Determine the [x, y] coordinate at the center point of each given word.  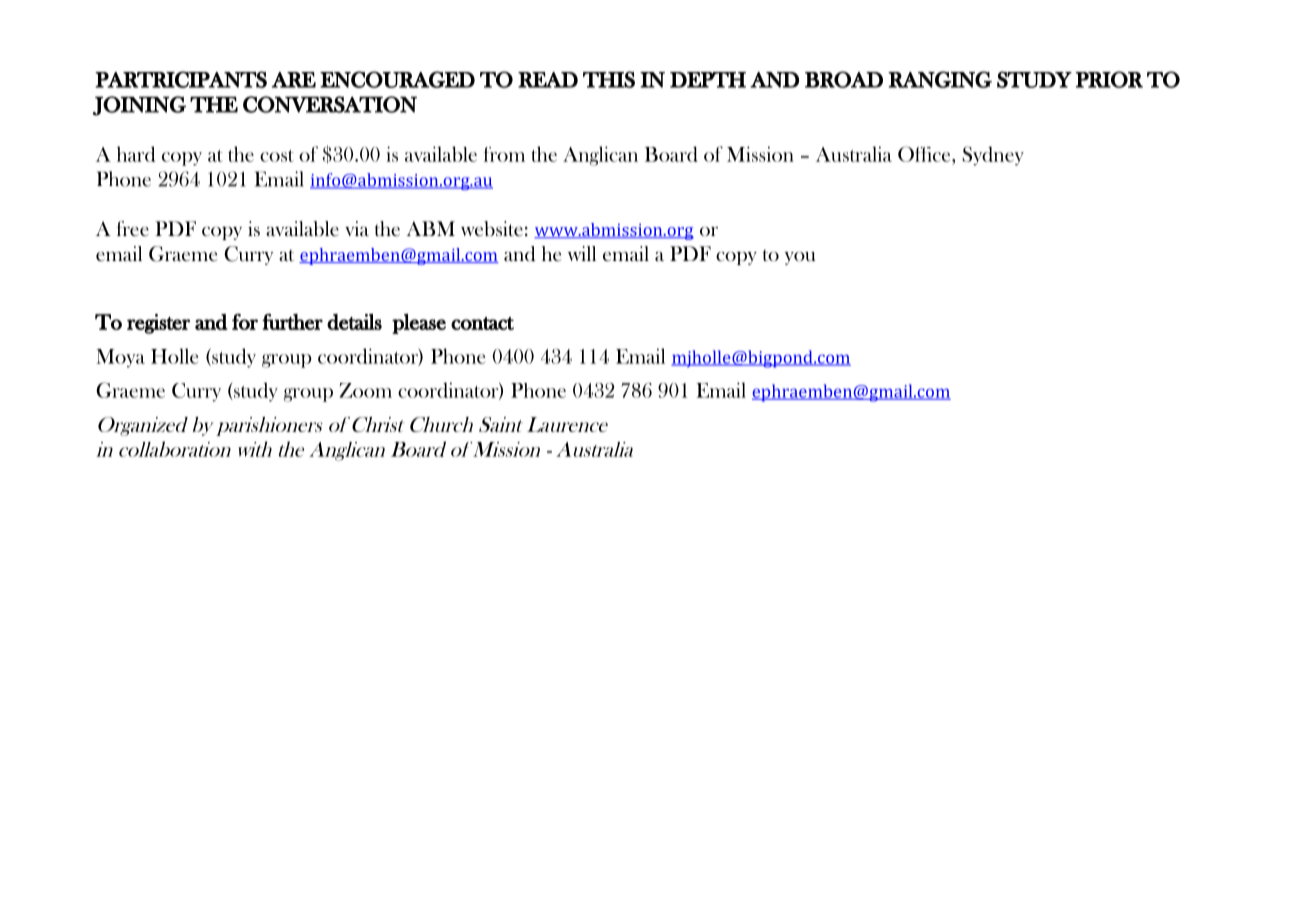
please [419, 324]
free [133, 228]
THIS [609, 79]
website [492, 228]
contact [482, 323]
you [800, 258]
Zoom [365, 390]
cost [277, 156]
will [582, 253]
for [245, 322]
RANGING [940, 79]
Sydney [993, 156]
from [504, 154]
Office [925, 154]
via [357, 228]
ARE [294, 80]
